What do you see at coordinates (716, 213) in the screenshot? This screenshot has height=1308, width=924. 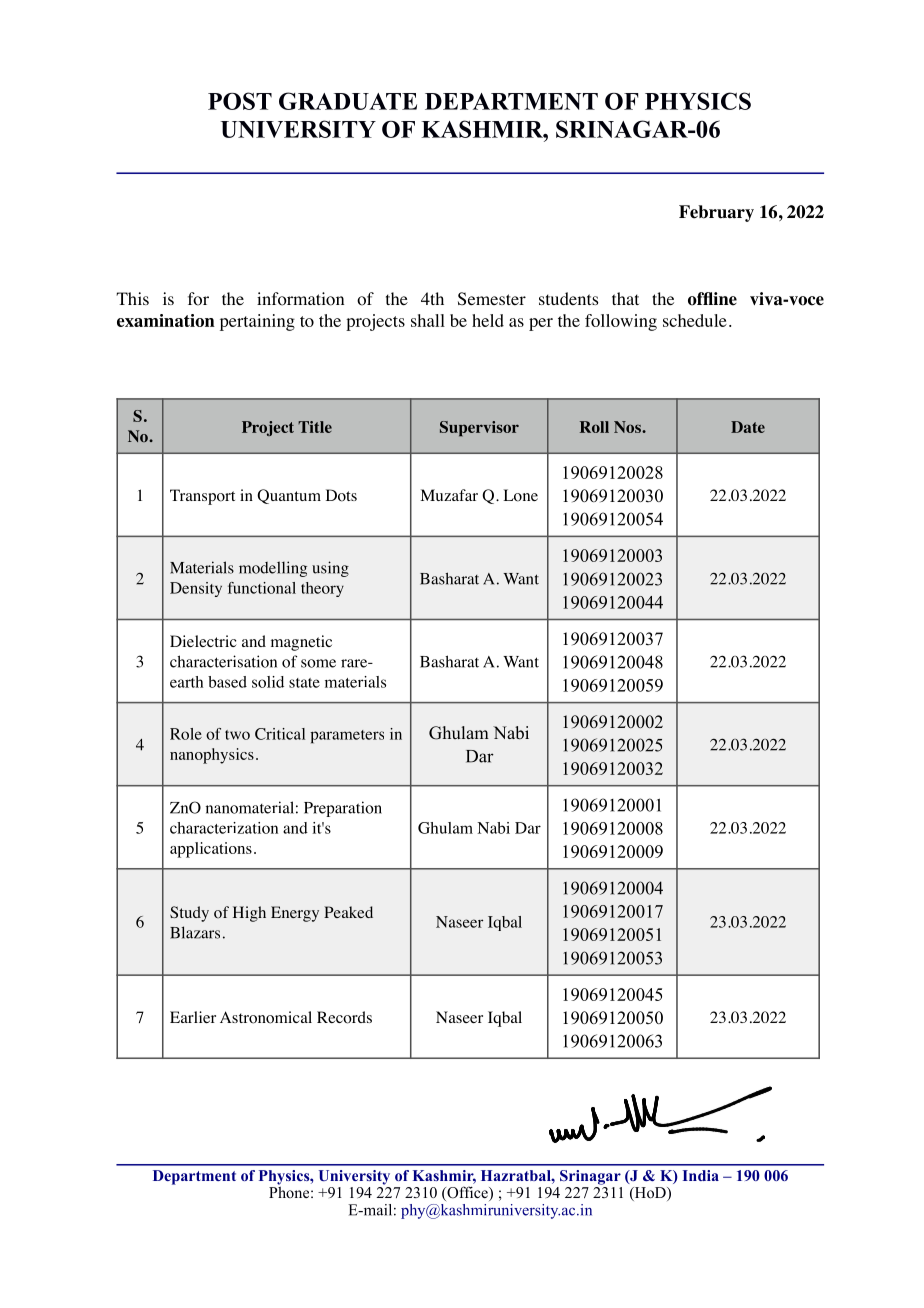 I see `February` at bounding box center [716, 213].
